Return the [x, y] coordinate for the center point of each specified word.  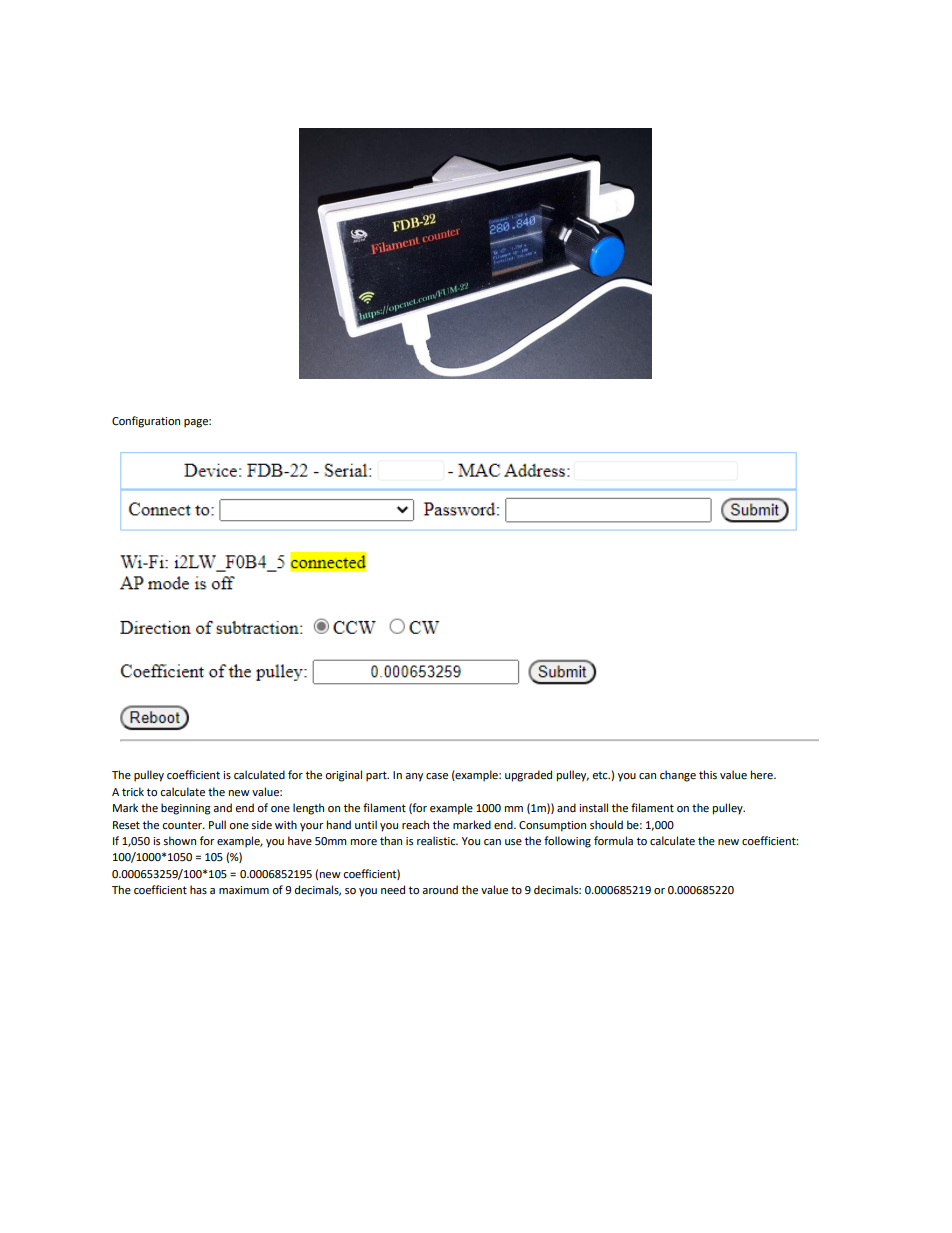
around [440, 890]
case [437, 776]
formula [613, 840]
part [377, 776]
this [708, 775]
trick [133, 791]
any [414, 777]
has [198, 889]
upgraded [528, 776]
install [593, 808]
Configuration [146, 422]
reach [415, 825]
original [343, 776]
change [678, 776]
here [763, 775]
